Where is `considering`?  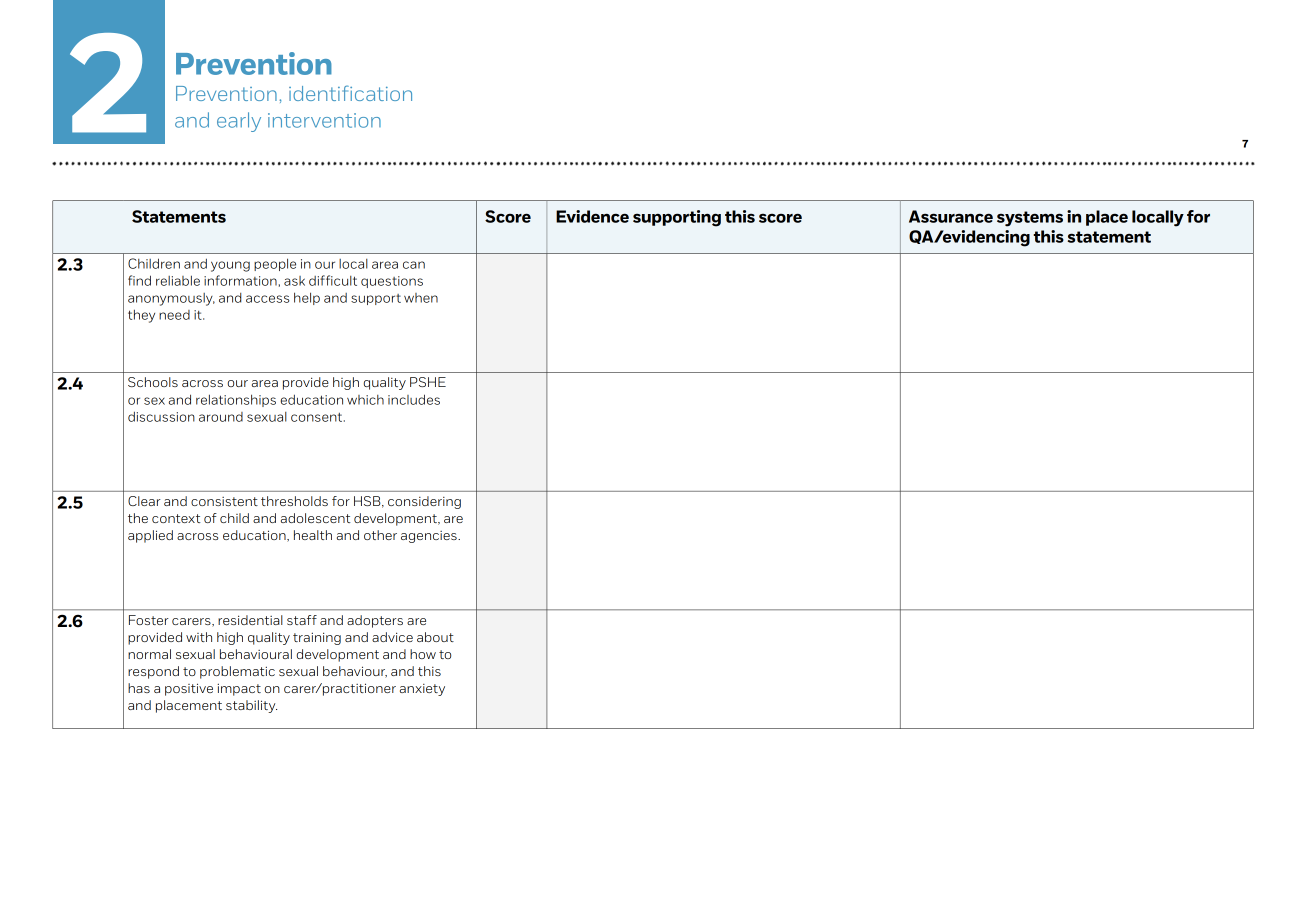
considering is located at coordinates (424, 502).
